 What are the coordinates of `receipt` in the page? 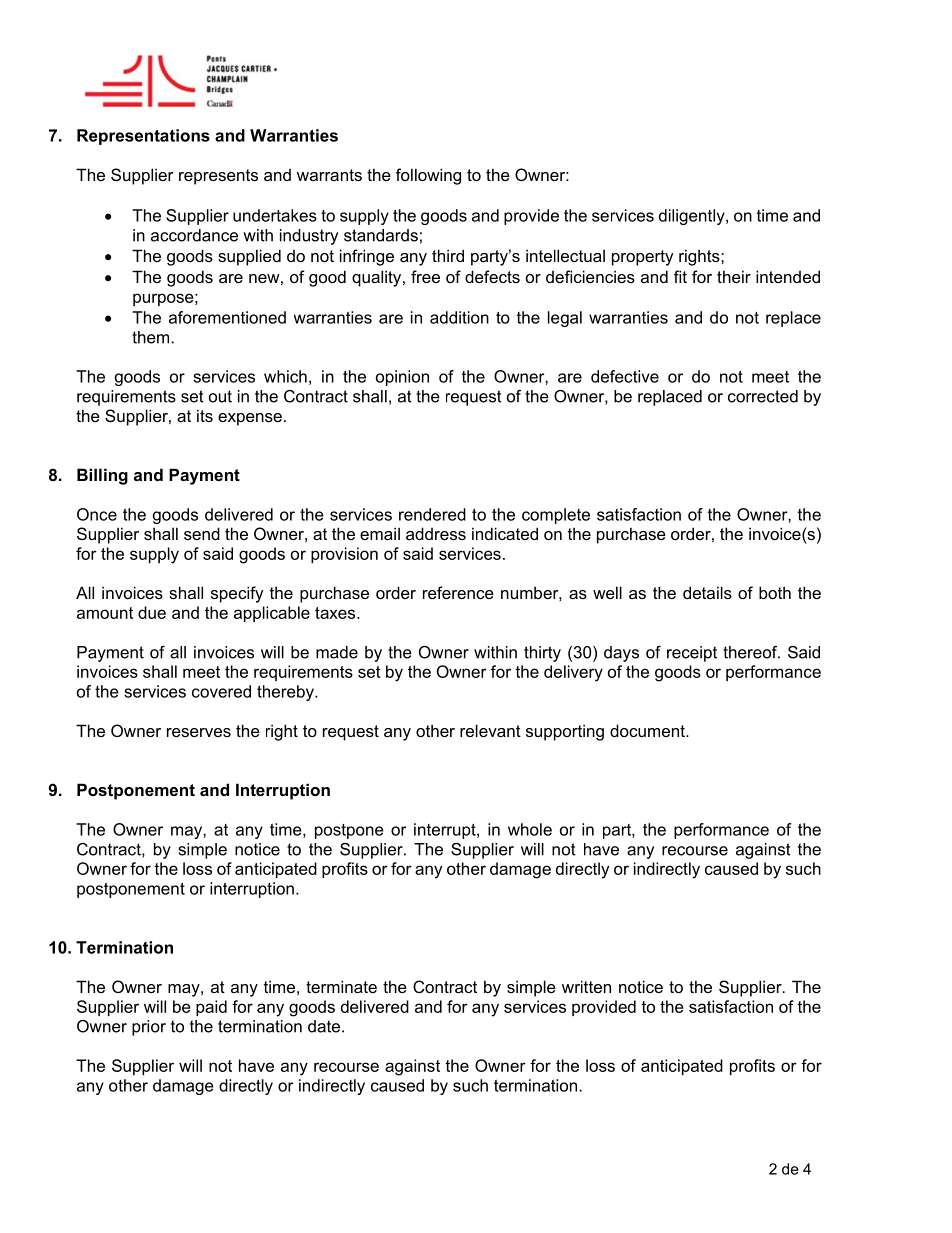 It's located at (692, 654).
